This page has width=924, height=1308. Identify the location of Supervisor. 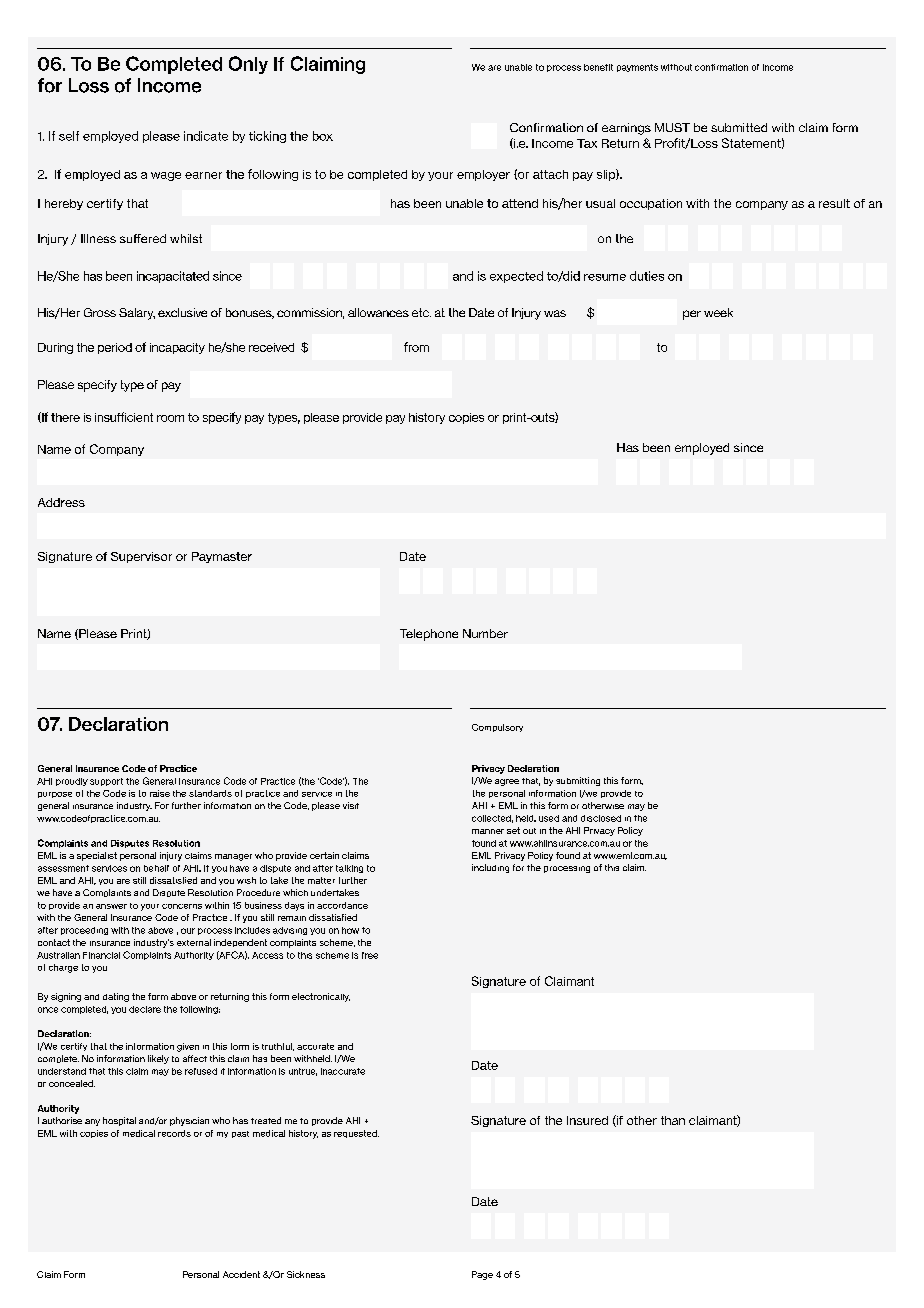
(141, 557).
